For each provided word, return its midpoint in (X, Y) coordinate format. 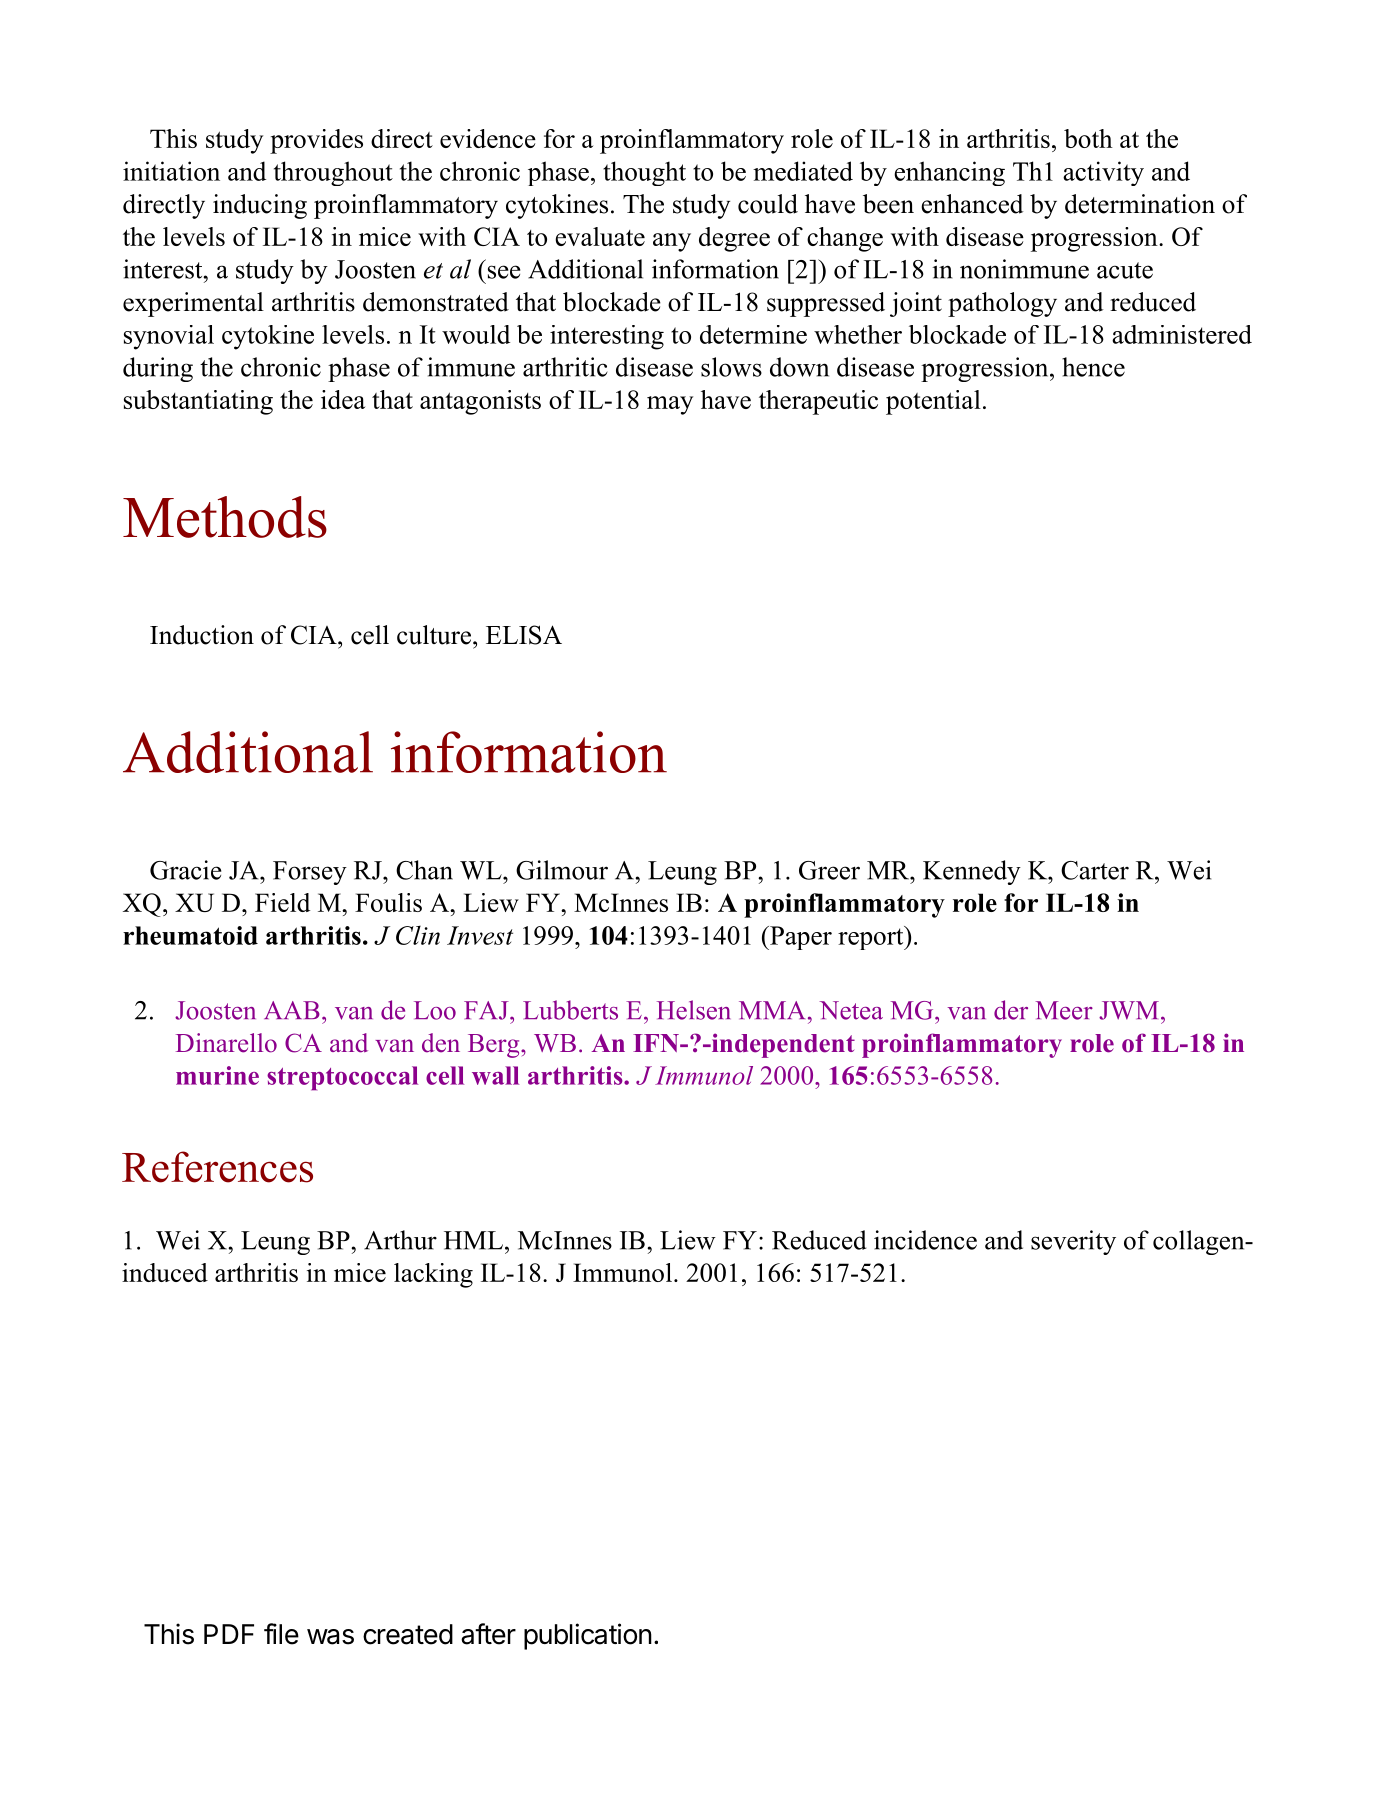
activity (1103, 173)
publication (588, 1636)
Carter (1095, 870)
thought (644, 173)
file (281, 1634)
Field (282, 902)
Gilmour (562, 870)
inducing (260, 206)
